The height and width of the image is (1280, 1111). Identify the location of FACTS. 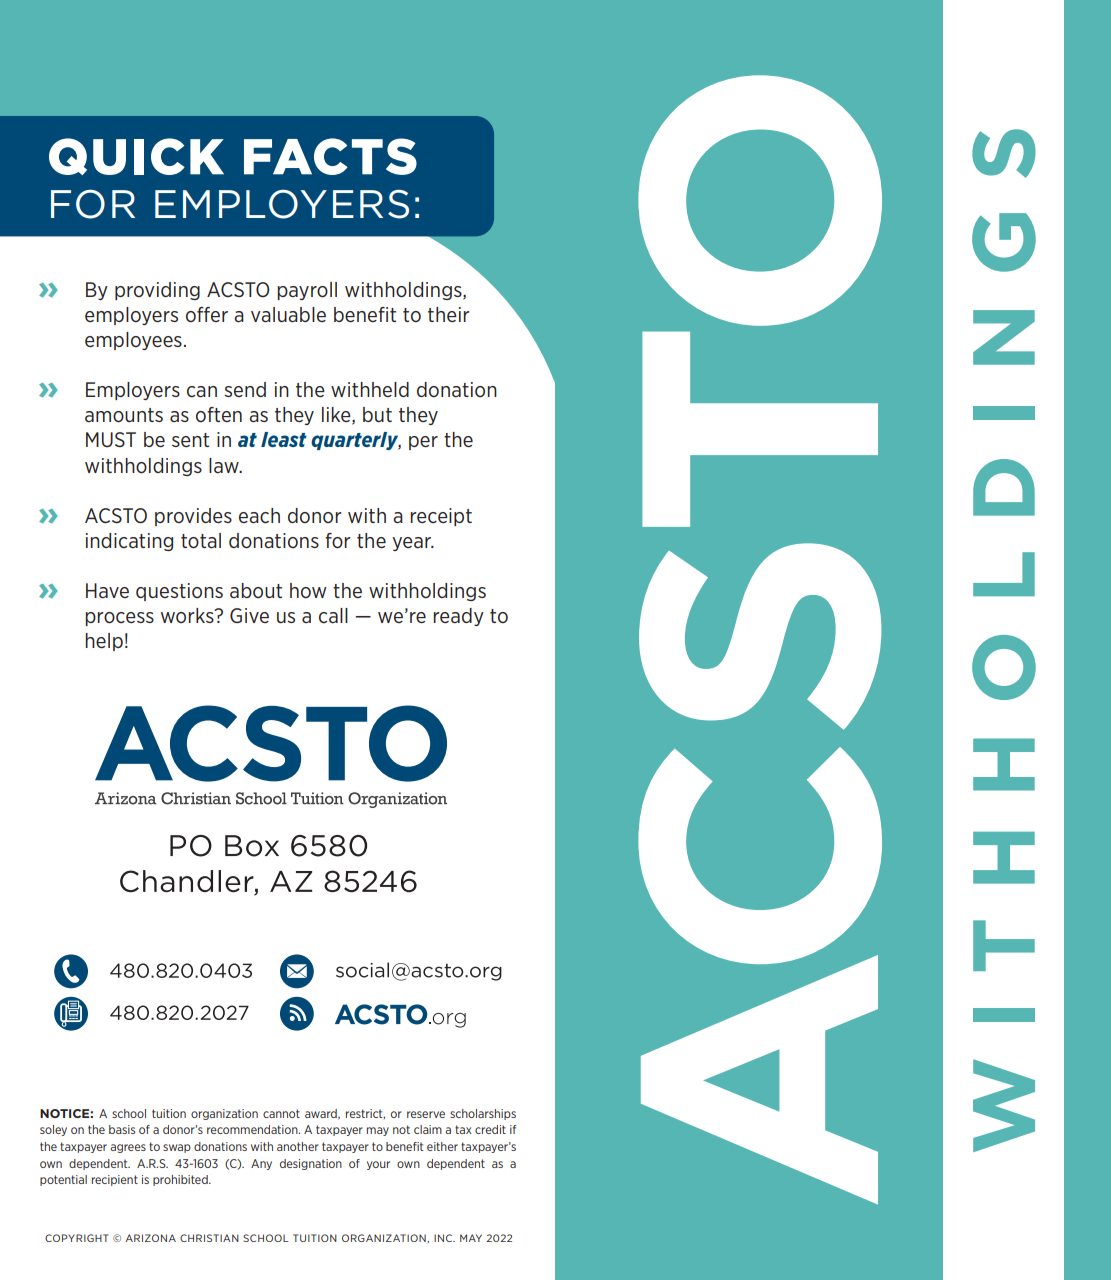
(330, 156).
